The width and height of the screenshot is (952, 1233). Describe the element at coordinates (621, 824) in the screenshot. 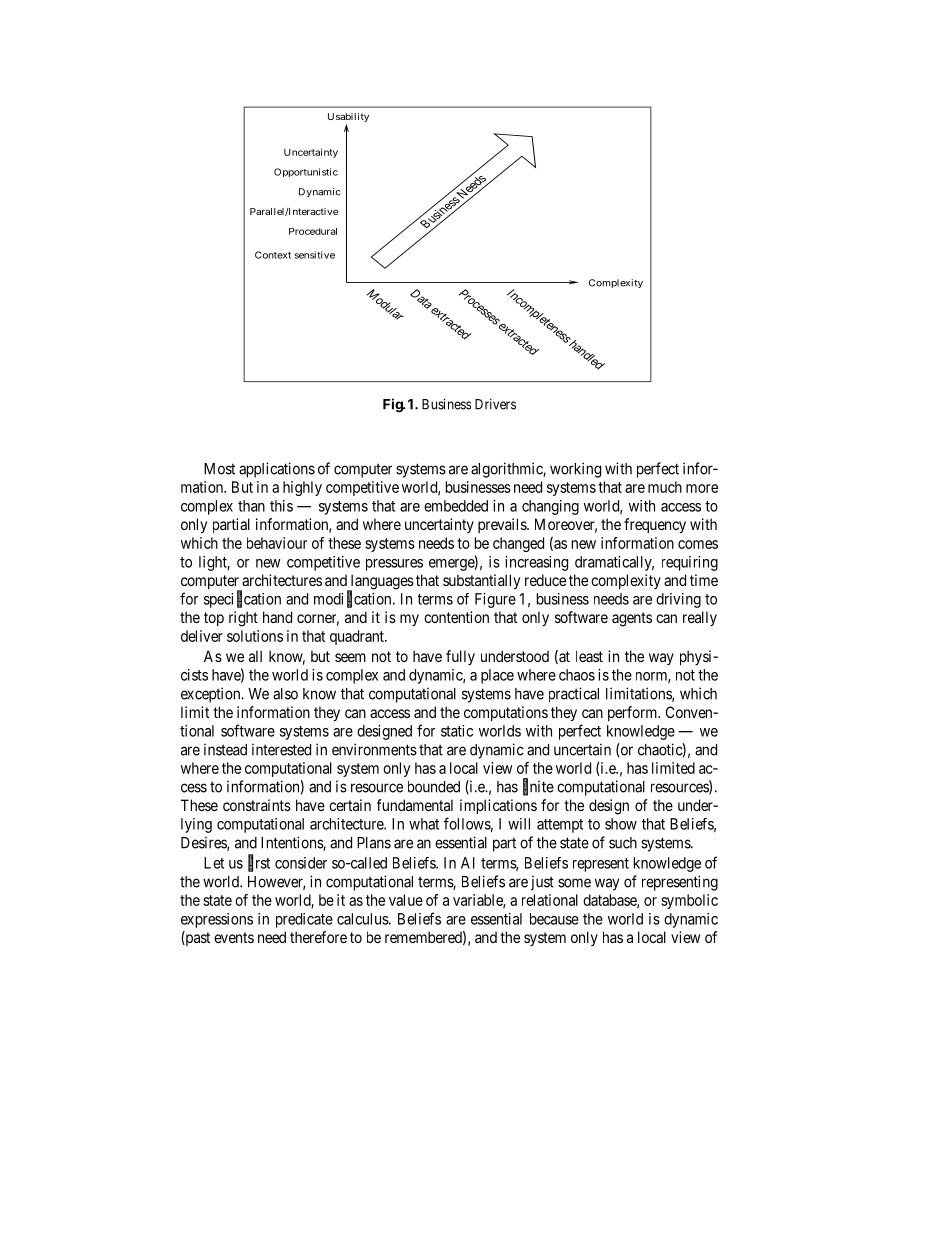

I see `show` at that location.
